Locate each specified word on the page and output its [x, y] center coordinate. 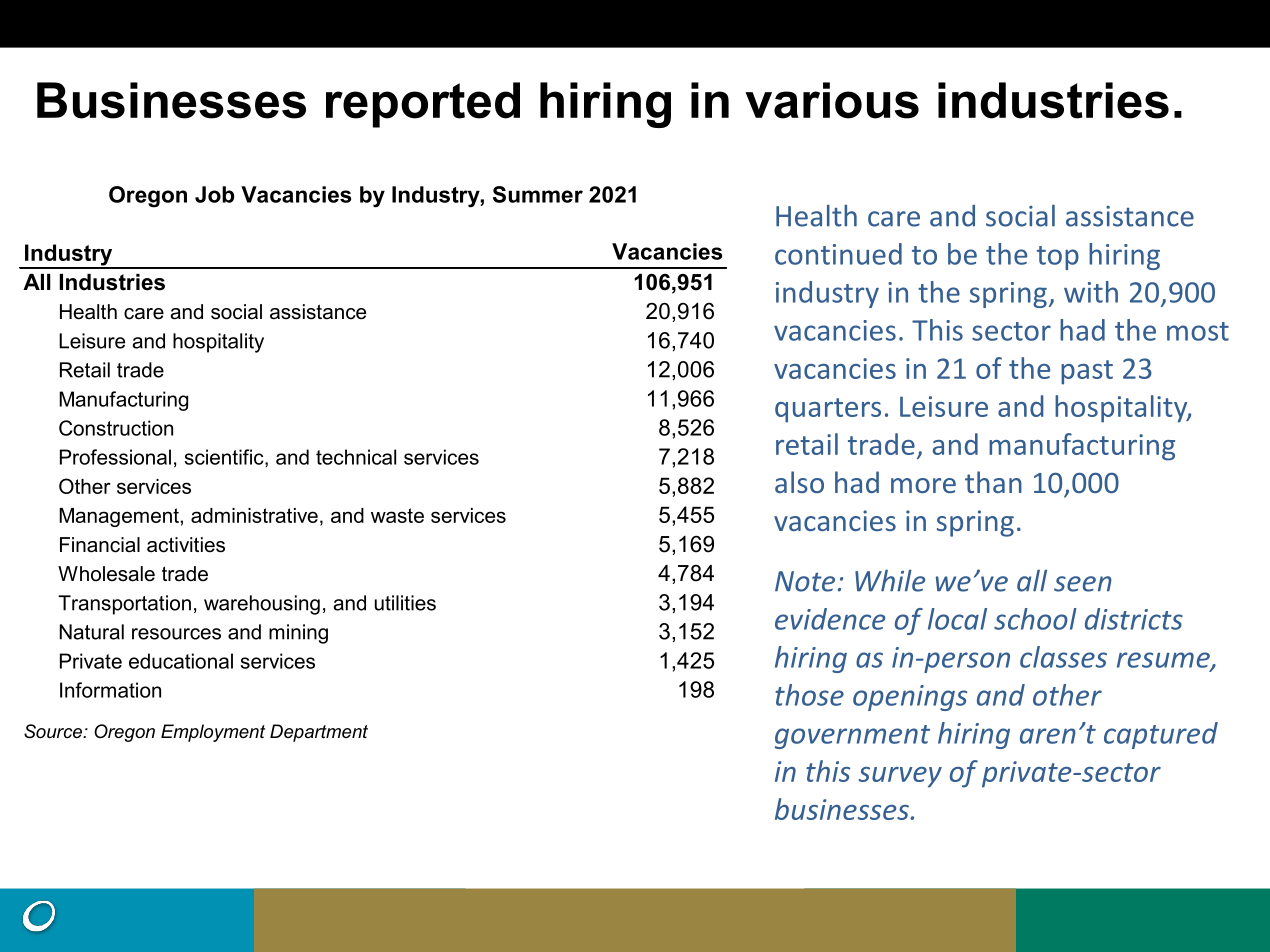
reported [423, 105]
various [832, 100]
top [1058, 258]
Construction [116, 428]
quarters [828, 410]
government [852, 737]
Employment [213, 733]
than [993, 482]
